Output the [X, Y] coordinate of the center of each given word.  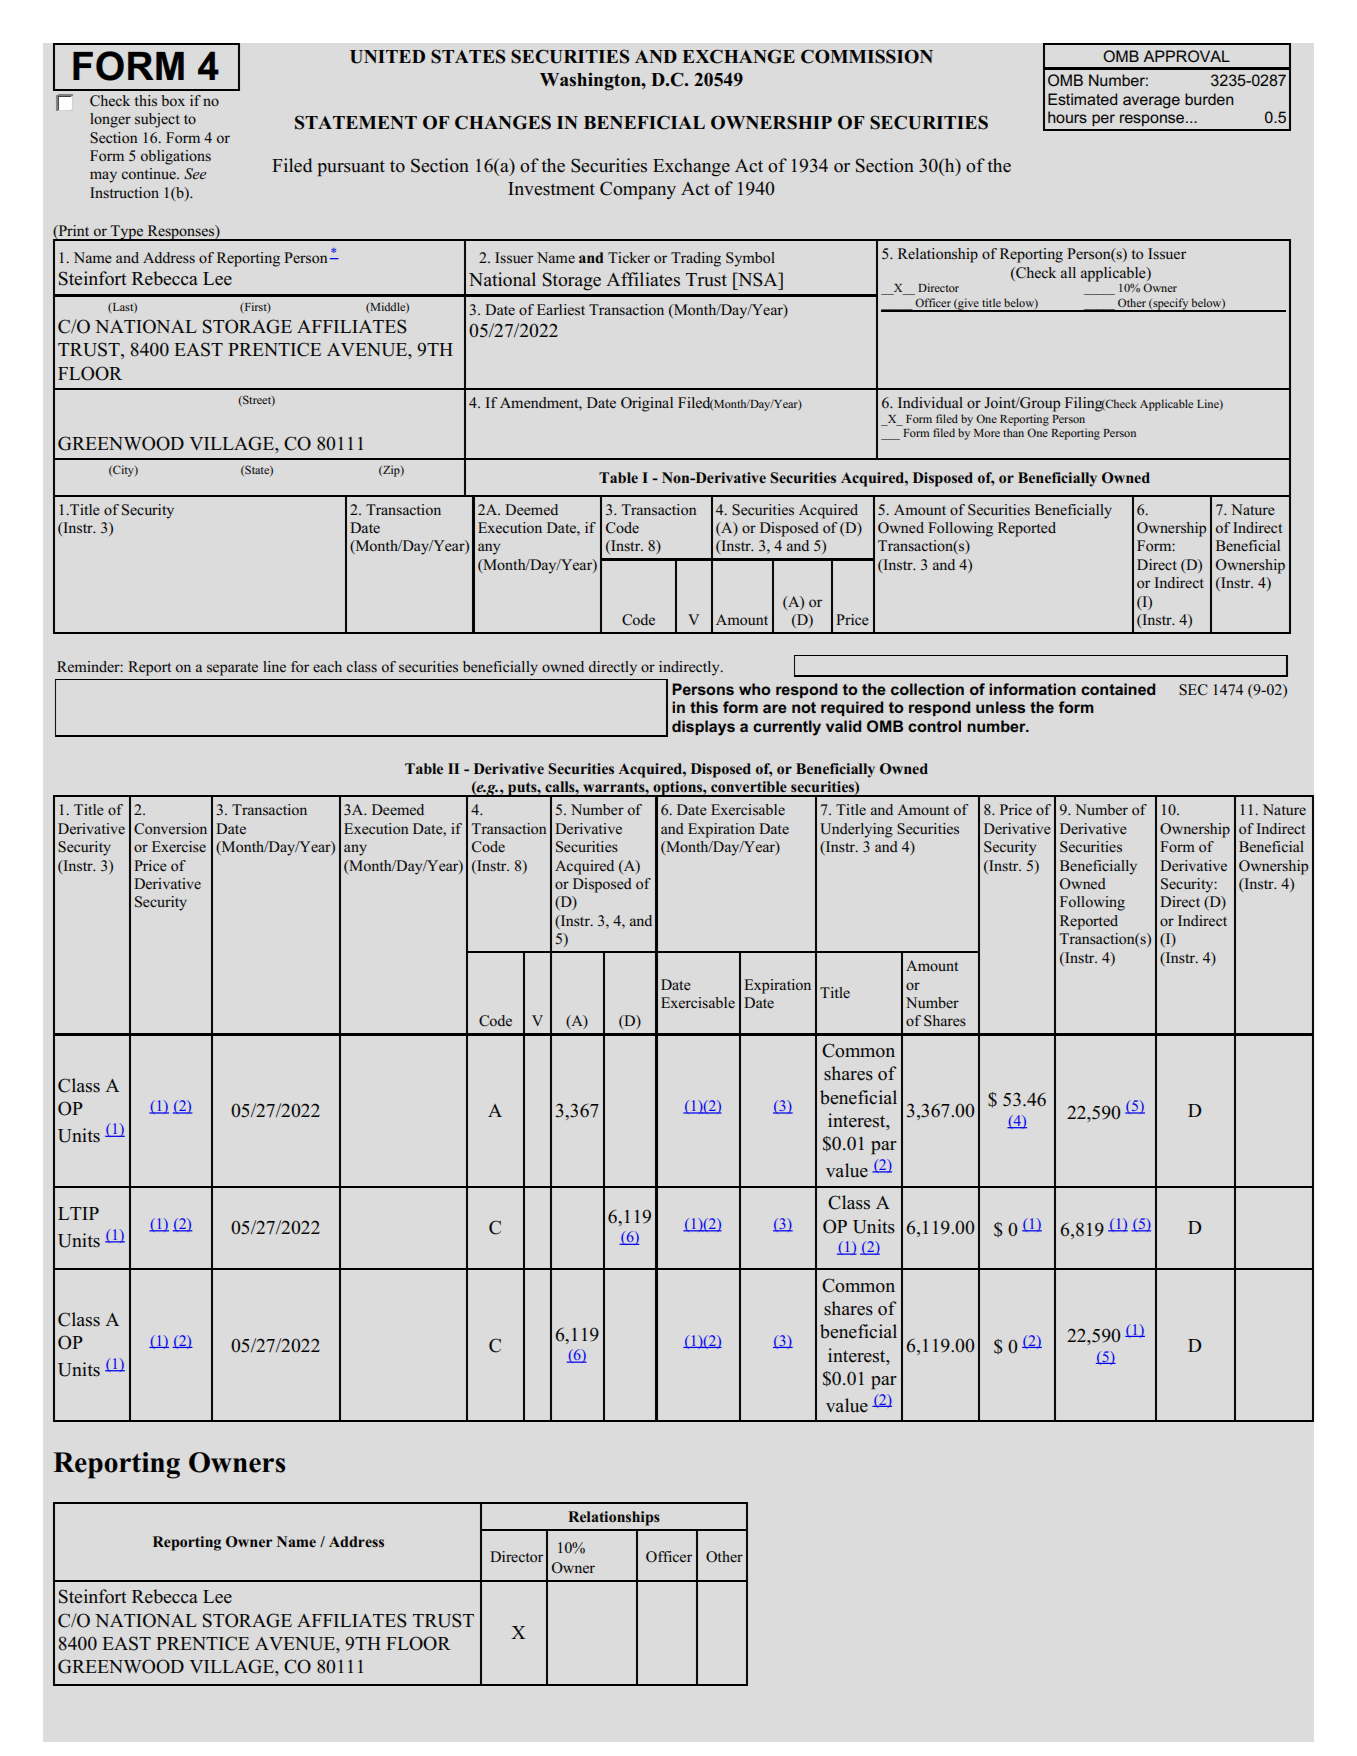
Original [647, 404]
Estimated [1082, 99]
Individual [930, 402]
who [755, 689]
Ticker [629, 257]
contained [1118, 689]
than [1013, 432]
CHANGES [503, 122]
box [173, 100]
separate [232, 669]
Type [127, 233]
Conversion [170, 829]
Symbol [750, 259]
